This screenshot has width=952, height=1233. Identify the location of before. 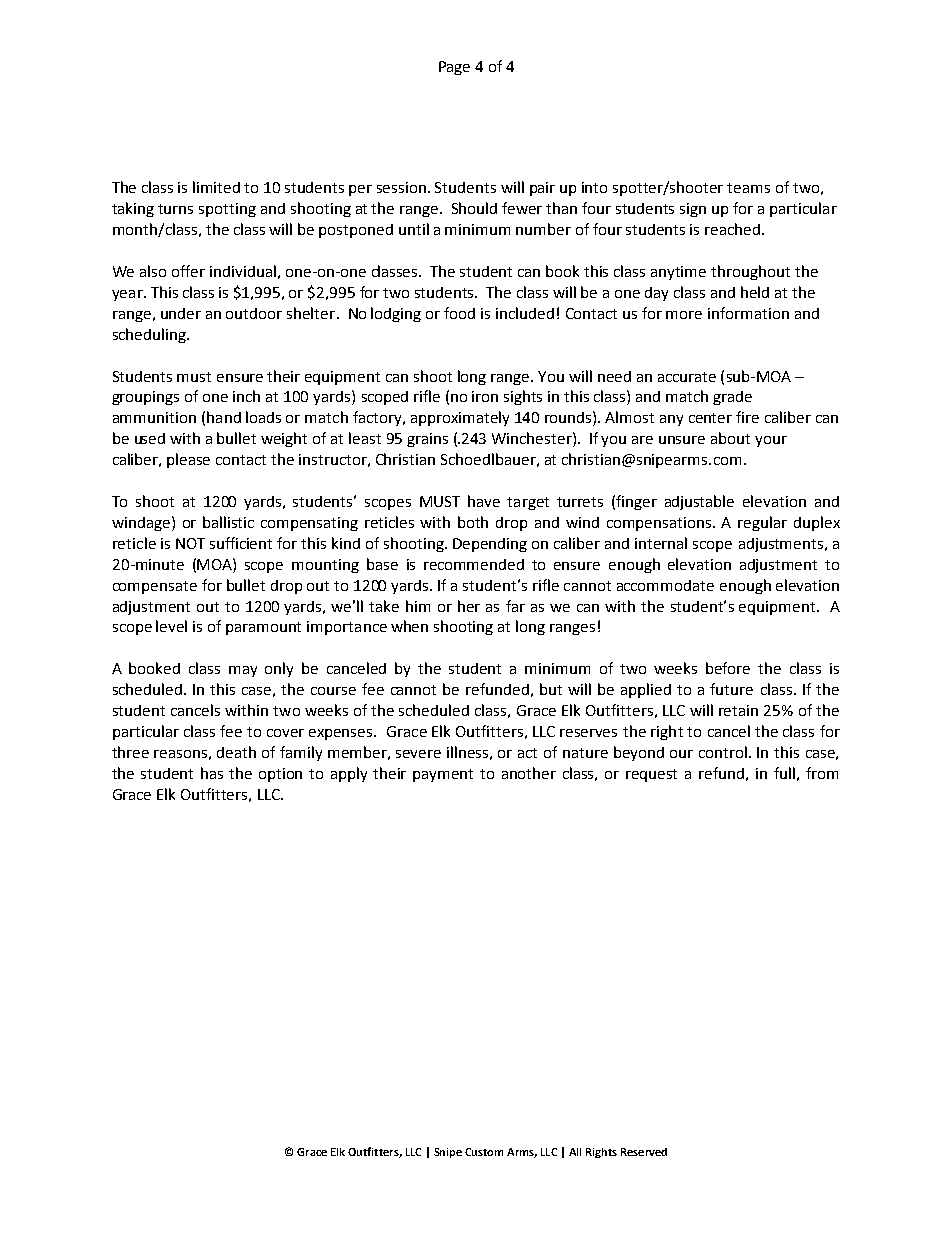
(728, 668).
